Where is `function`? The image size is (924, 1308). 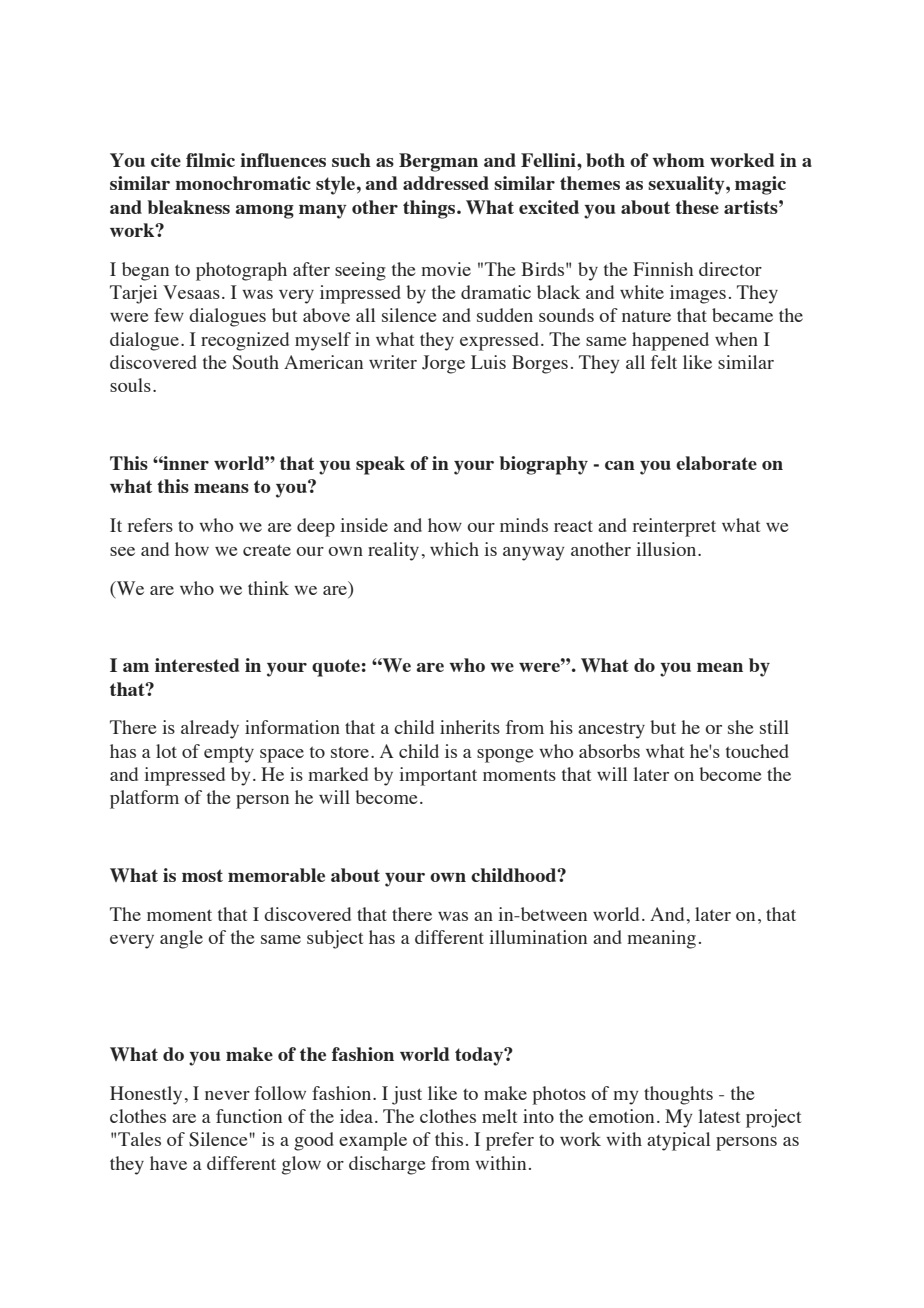
function is located at coordinates (249, 1116).
